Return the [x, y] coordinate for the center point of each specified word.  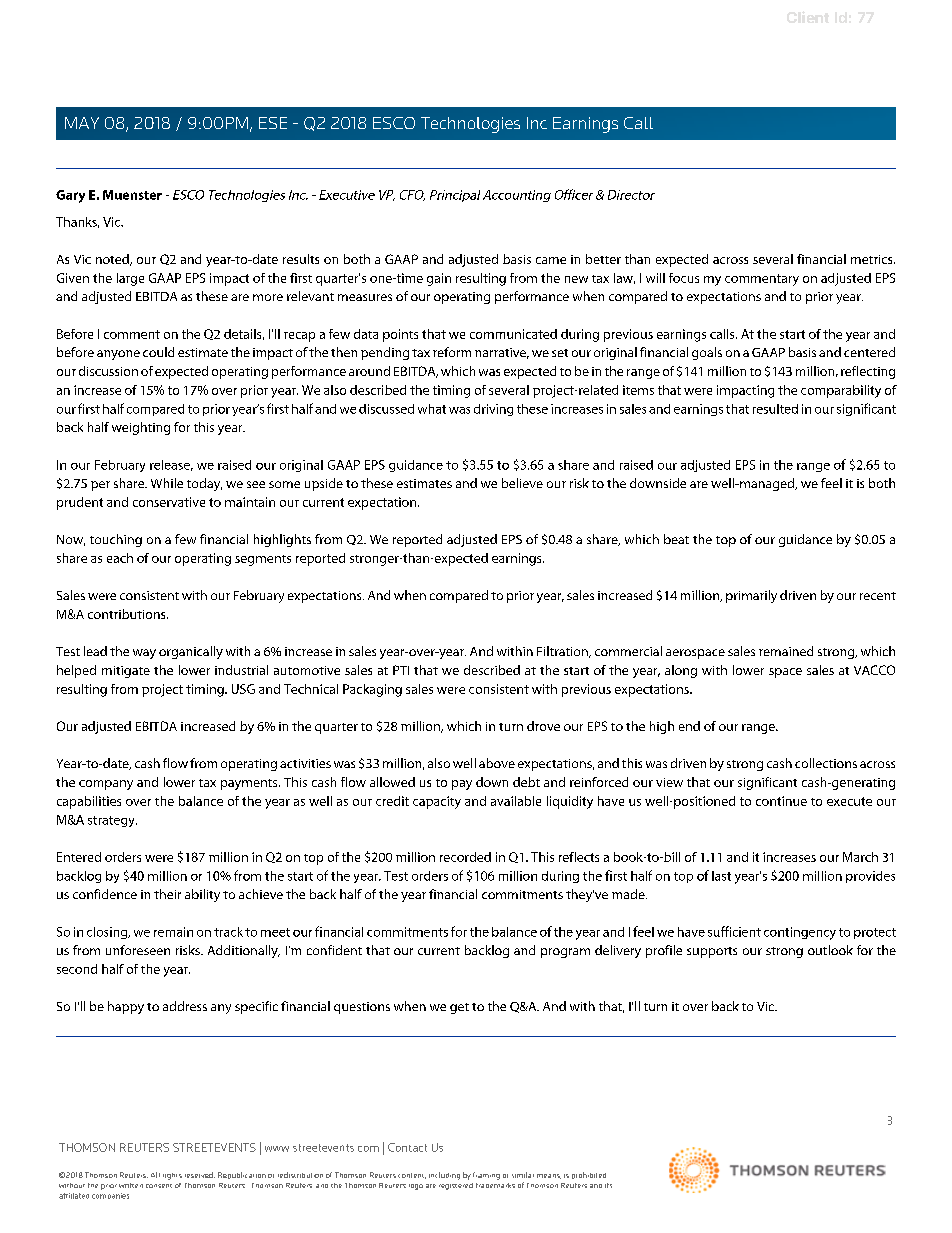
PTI [401, 670]
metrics [873, 259]
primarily [751, 596]
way [144, 654]
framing [486, 1176]
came [551, 260]
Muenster [132, 195]
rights [172, 1176]
